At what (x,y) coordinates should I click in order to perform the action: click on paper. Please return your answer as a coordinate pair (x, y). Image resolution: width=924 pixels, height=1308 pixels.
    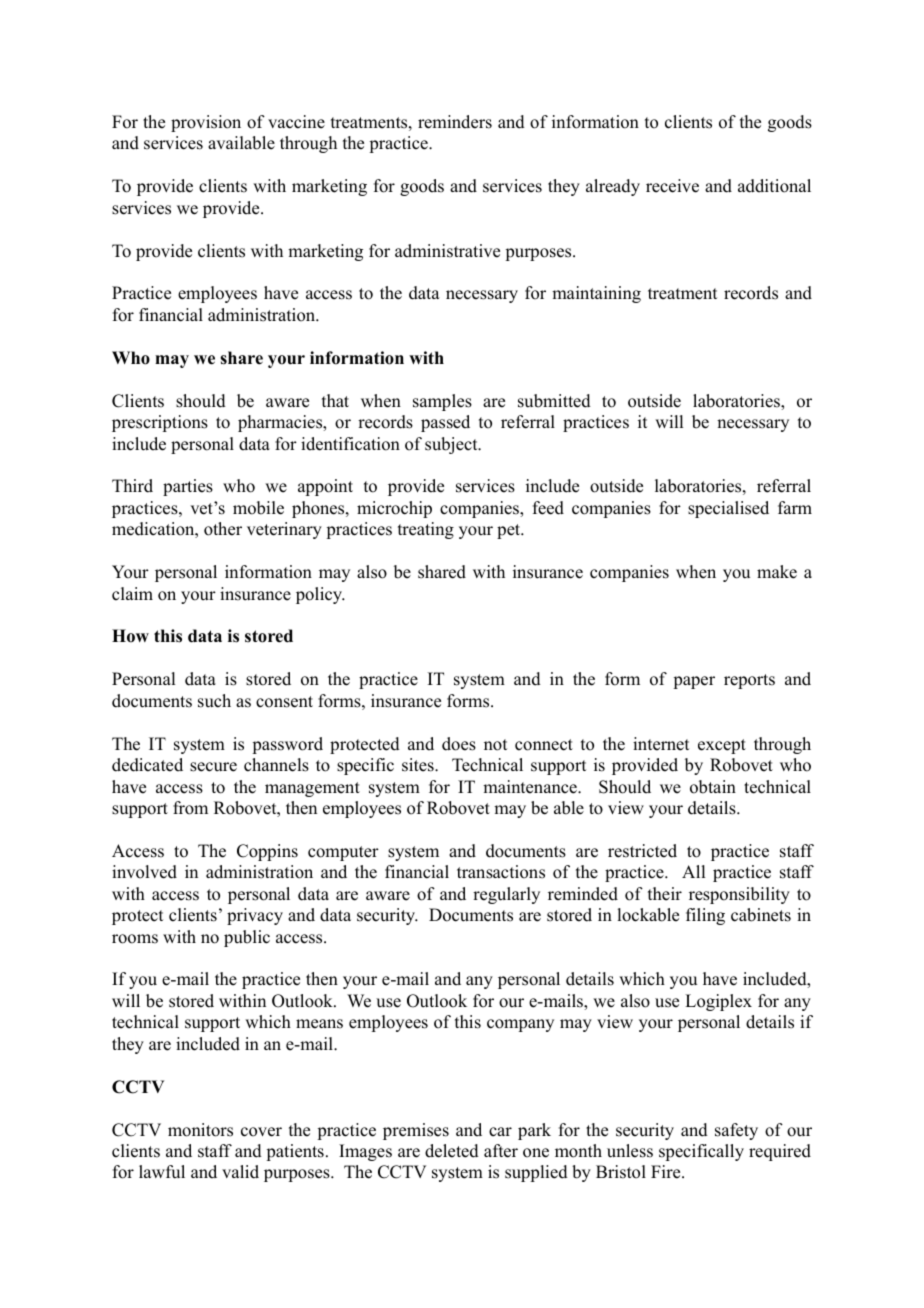
    Looking at the image, I should click on (694, 682).
